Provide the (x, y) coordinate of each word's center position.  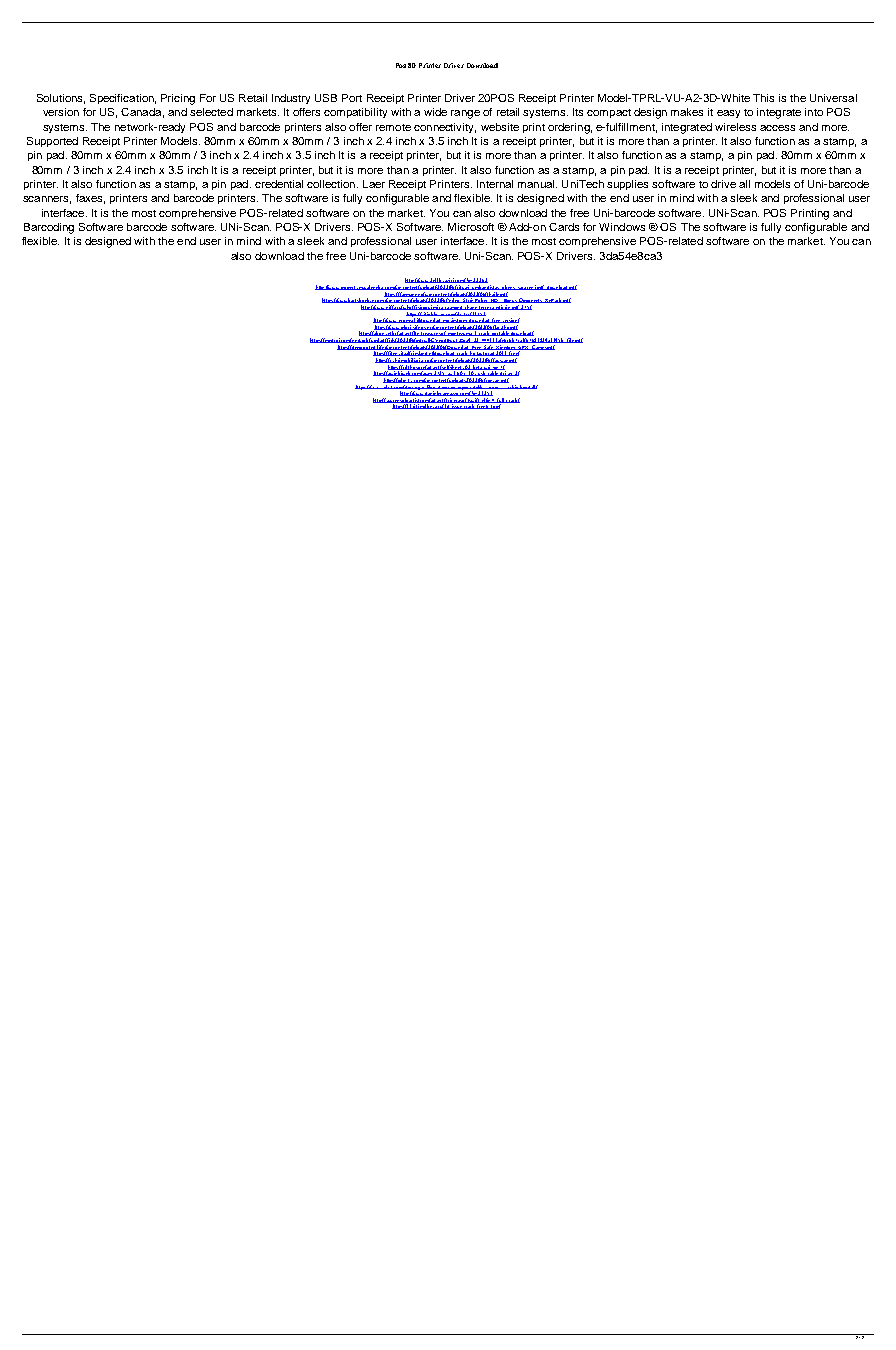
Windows (622, 227)
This (763, 98)
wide (435, 112)
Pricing (178, 99)
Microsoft (471, 227)
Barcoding (49, 228)
